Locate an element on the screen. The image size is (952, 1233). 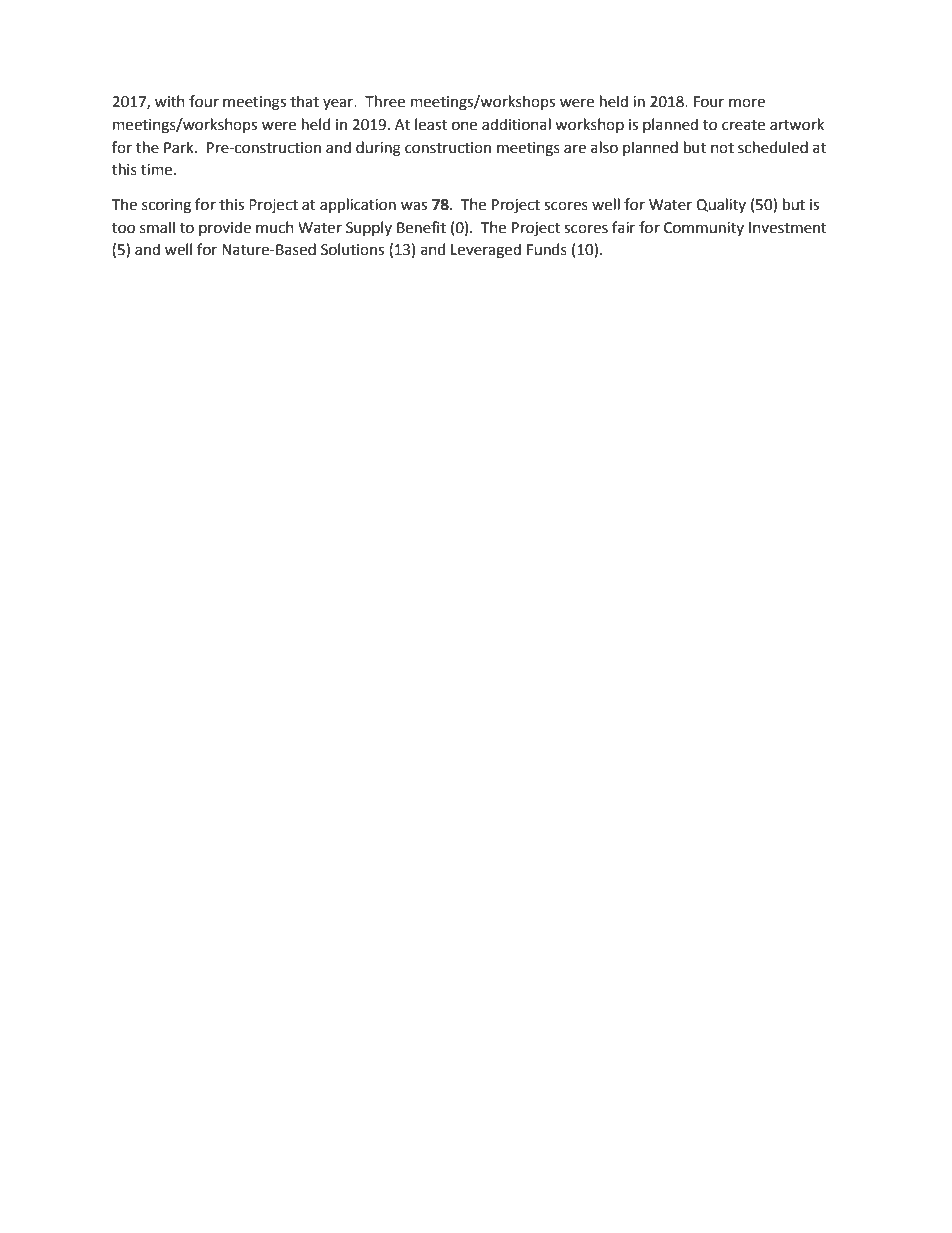
Solutions is located at coordinates (352, 249).
